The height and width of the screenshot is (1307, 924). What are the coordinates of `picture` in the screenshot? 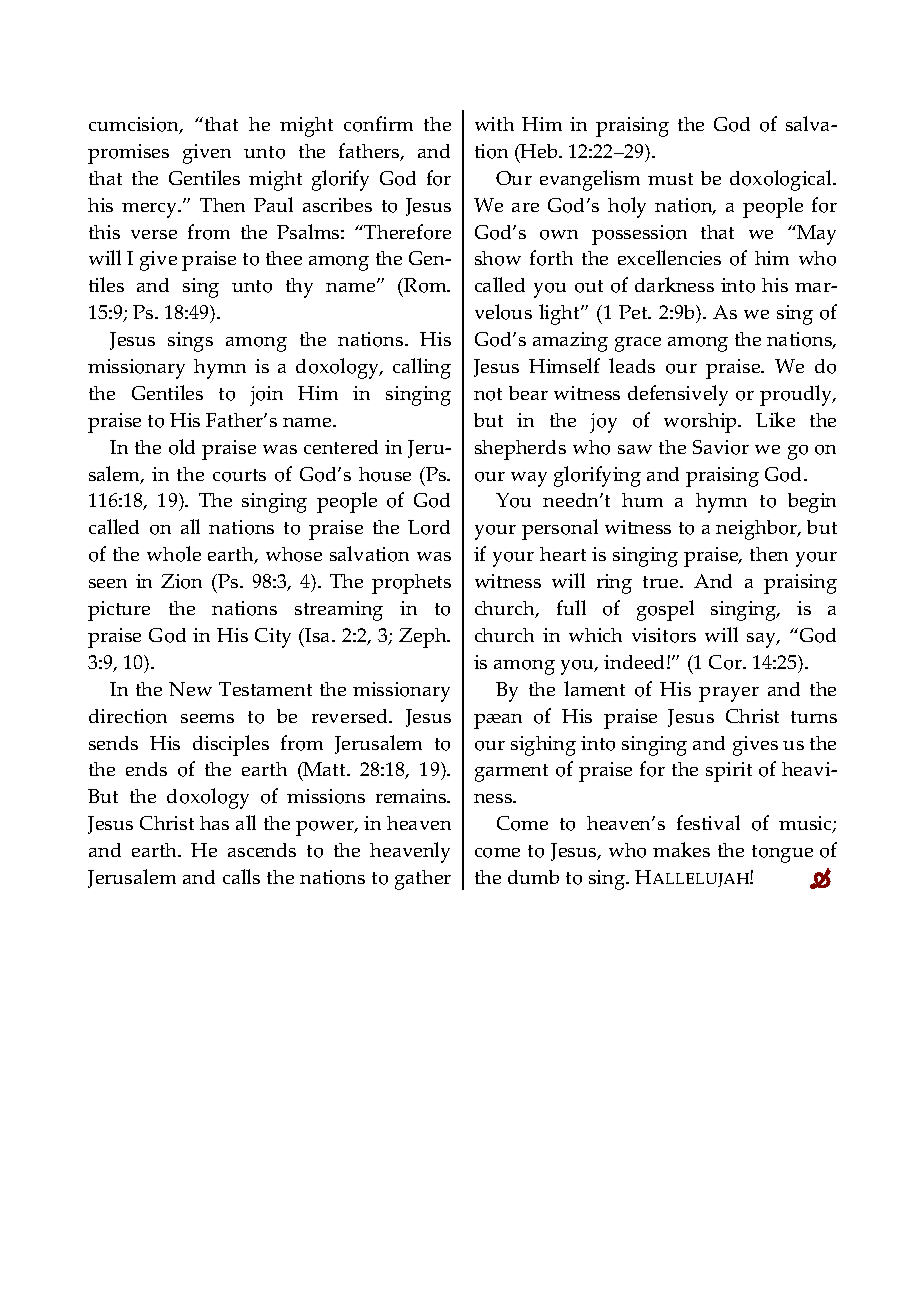 It's located at (119, 611).
